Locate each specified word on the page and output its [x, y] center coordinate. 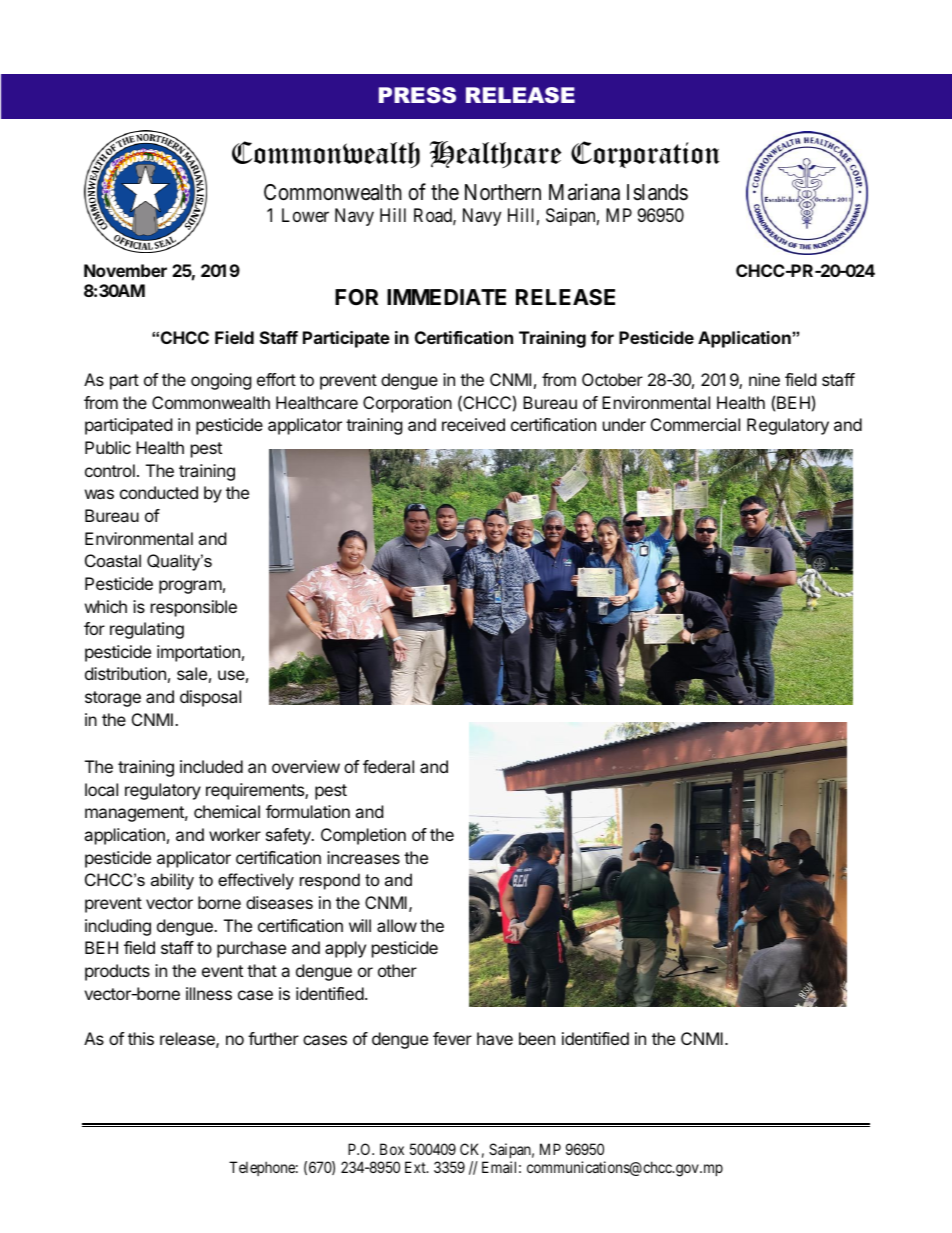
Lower [305, 215]
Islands [657, 192]
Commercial [695, 424]
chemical [227, 811]
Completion [363, 836]
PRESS [417, 95]
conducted [159, 492]
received [473, 424]
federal [388, 766]
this [141, 1038]
